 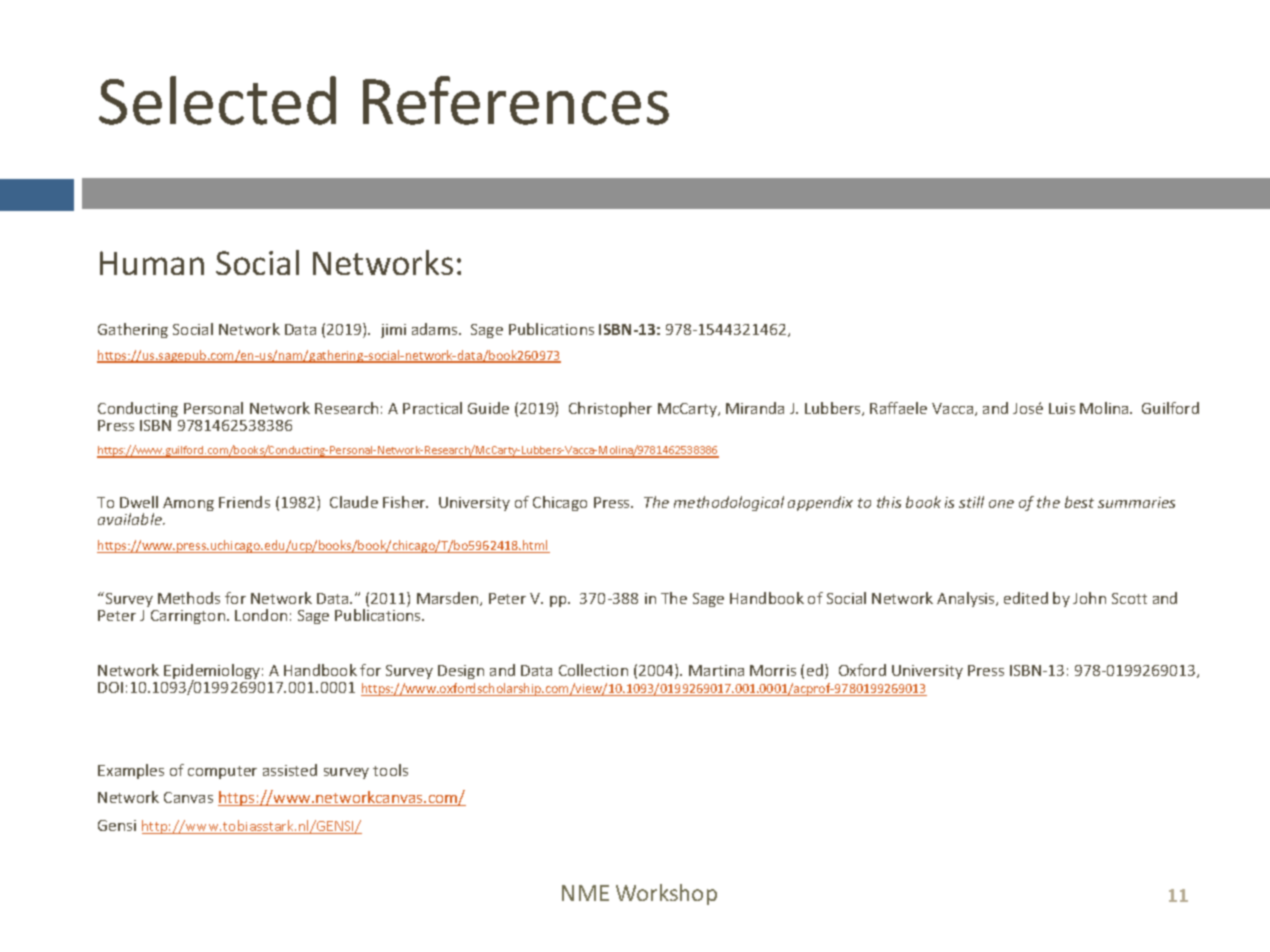 What do you see at coordinates (393, 331) in the image?
I see `jimi` at bounding box center [393, 331].
